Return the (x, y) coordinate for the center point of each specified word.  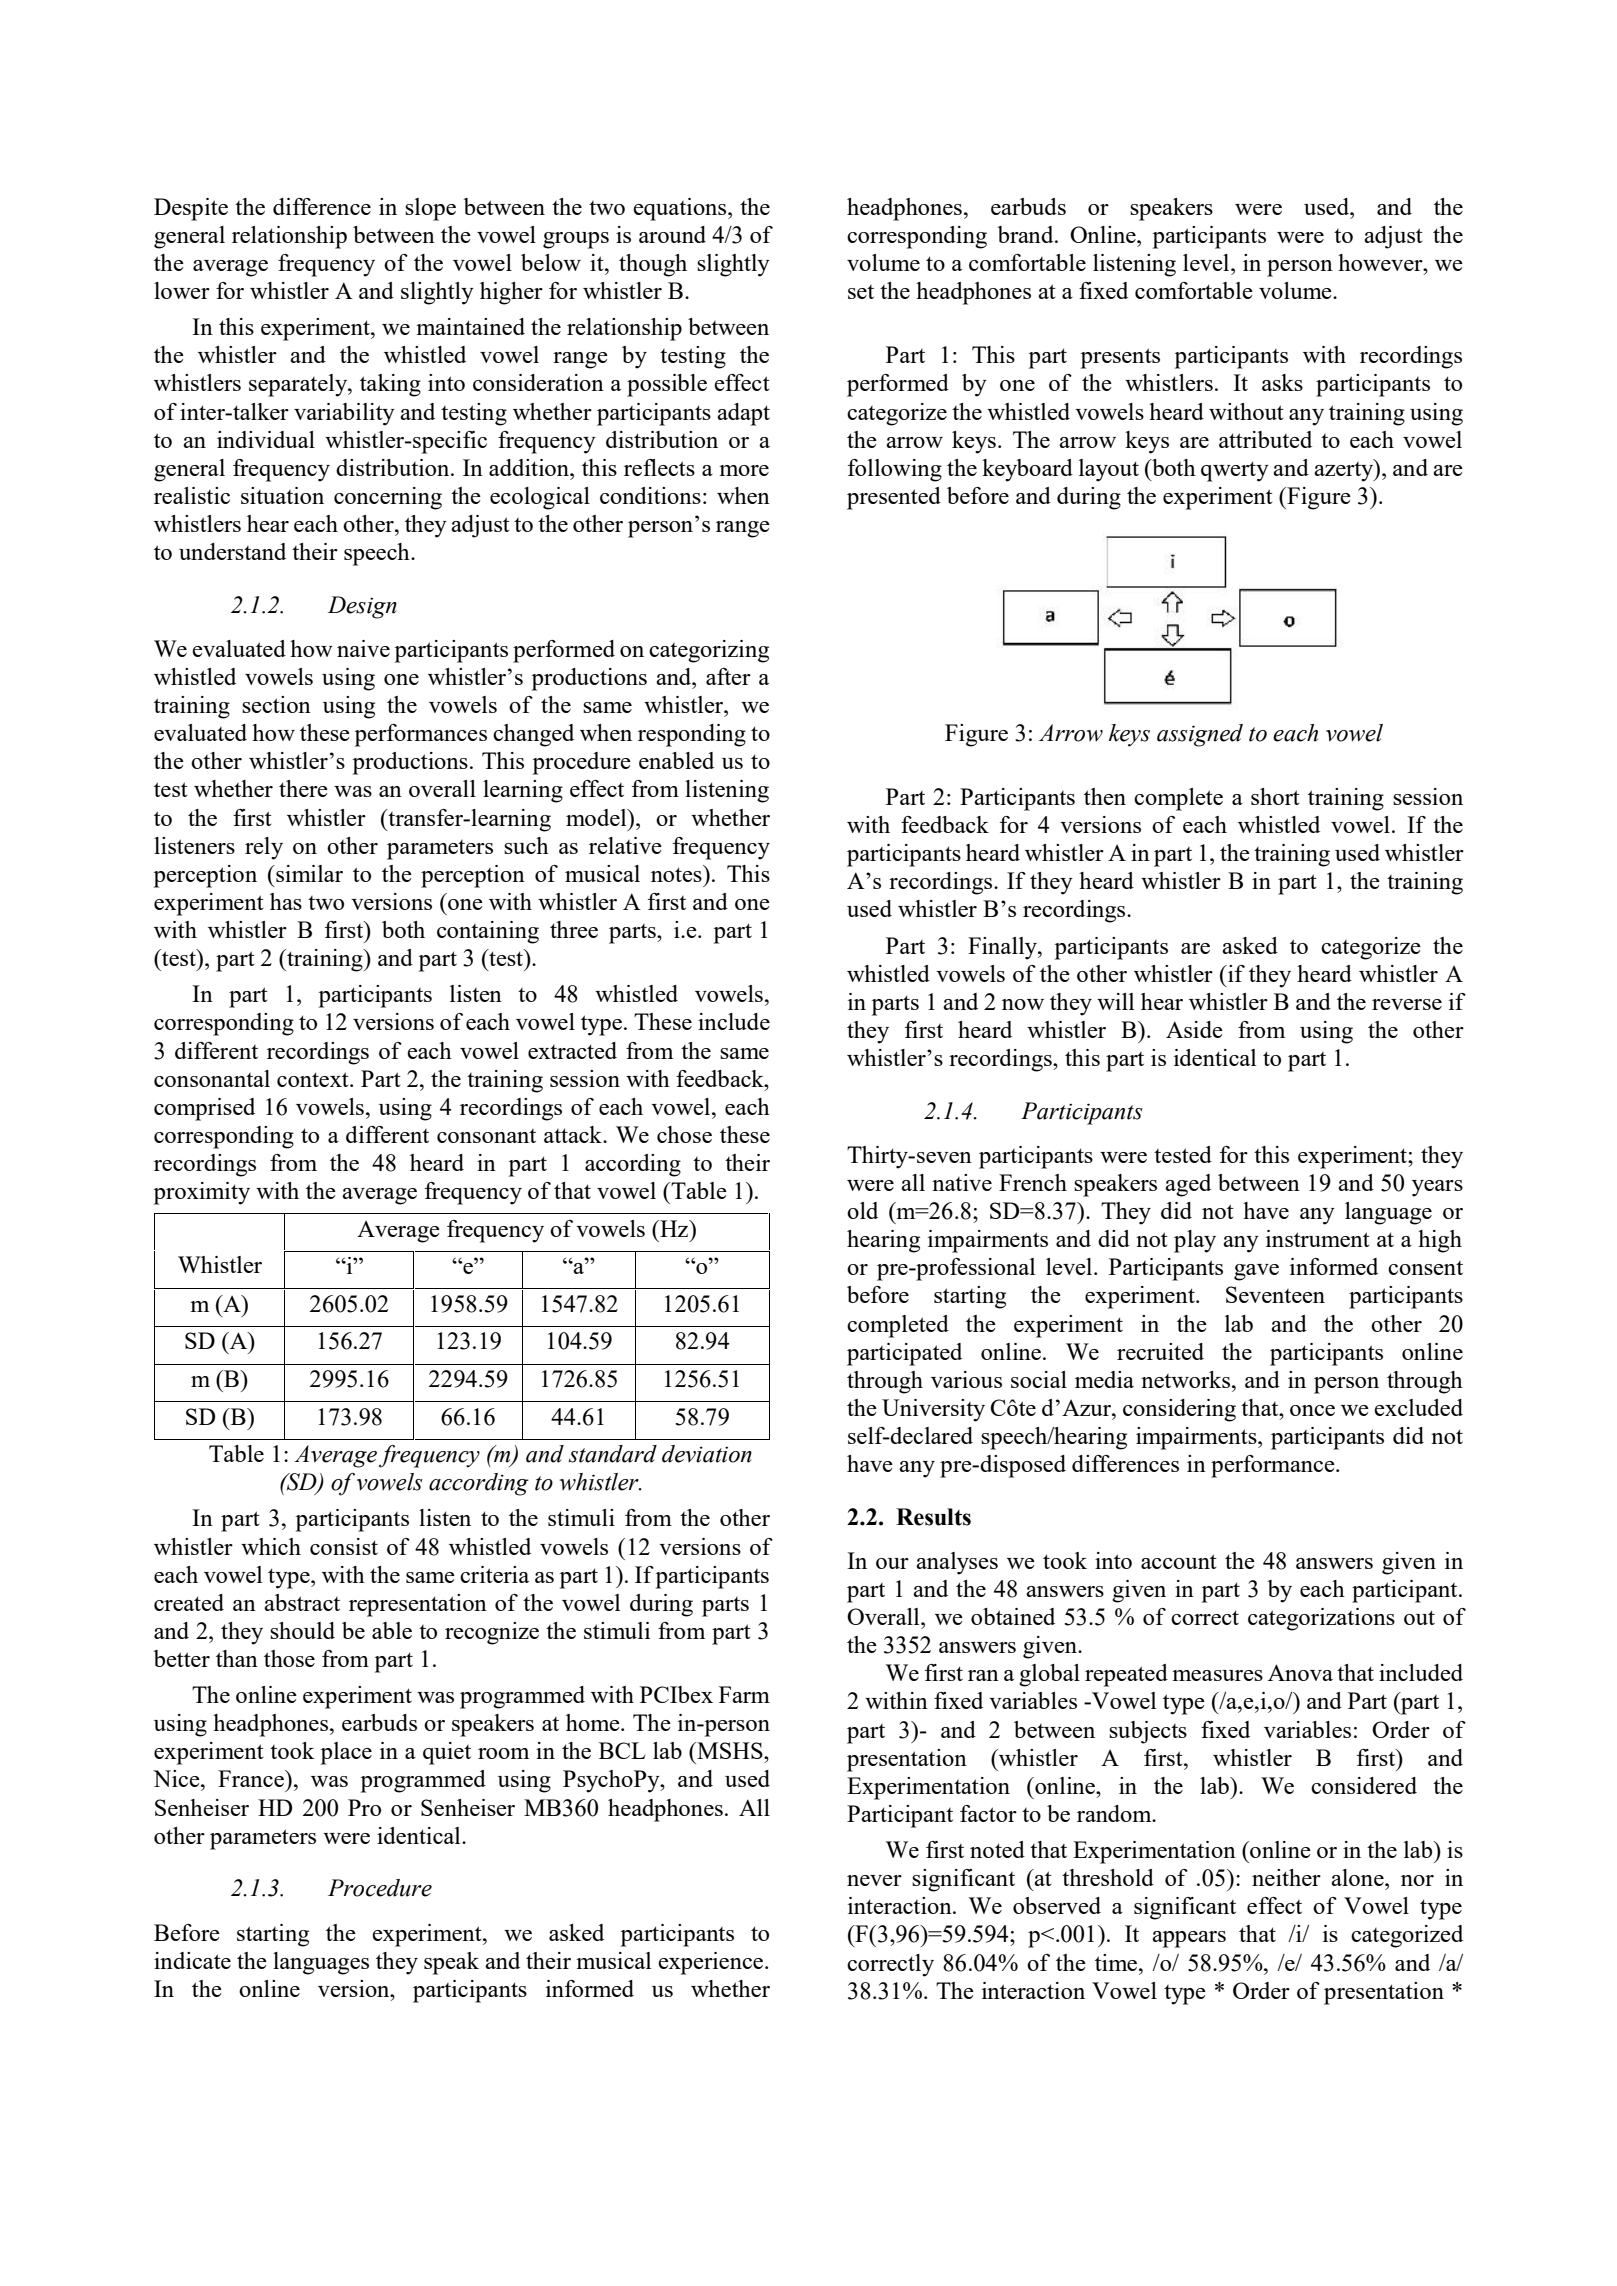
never (874, 1880)
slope (430, 209)
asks (1282, 382)
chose (684, 1134)
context (314, 1079)
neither (1286, 1877)
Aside (1194, 1029)
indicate (192, 1960)
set (861, 292)
